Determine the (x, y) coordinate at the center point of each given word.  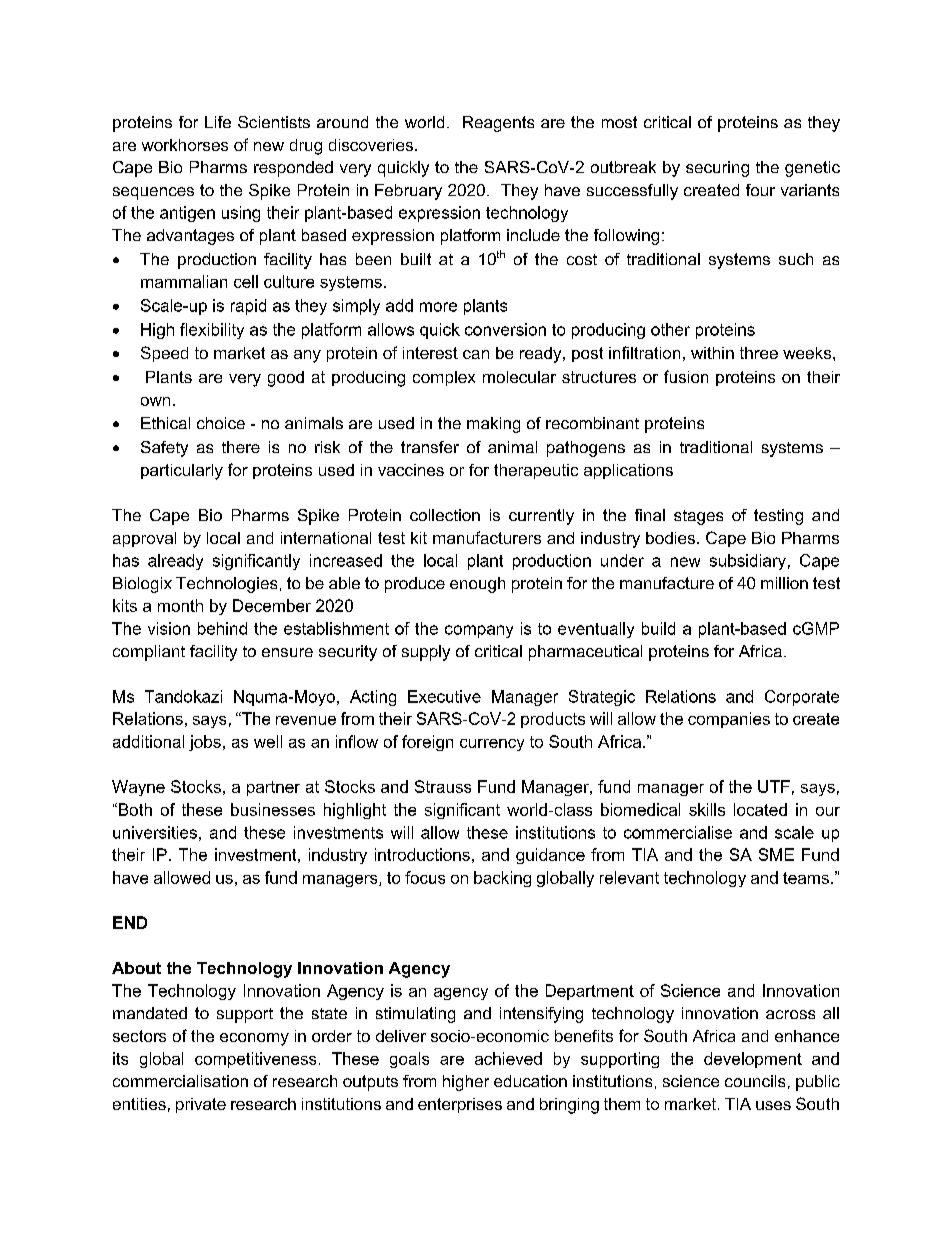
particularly (182, 472)
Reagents (498, 124)
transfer (430, 447)
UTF (774, 786)
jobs (205, 743)
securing (717, 169)
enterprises (460, 1105)
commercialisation (180, 1081)
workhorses (185, 145)
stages (698, 517)
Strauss (443, 786)
